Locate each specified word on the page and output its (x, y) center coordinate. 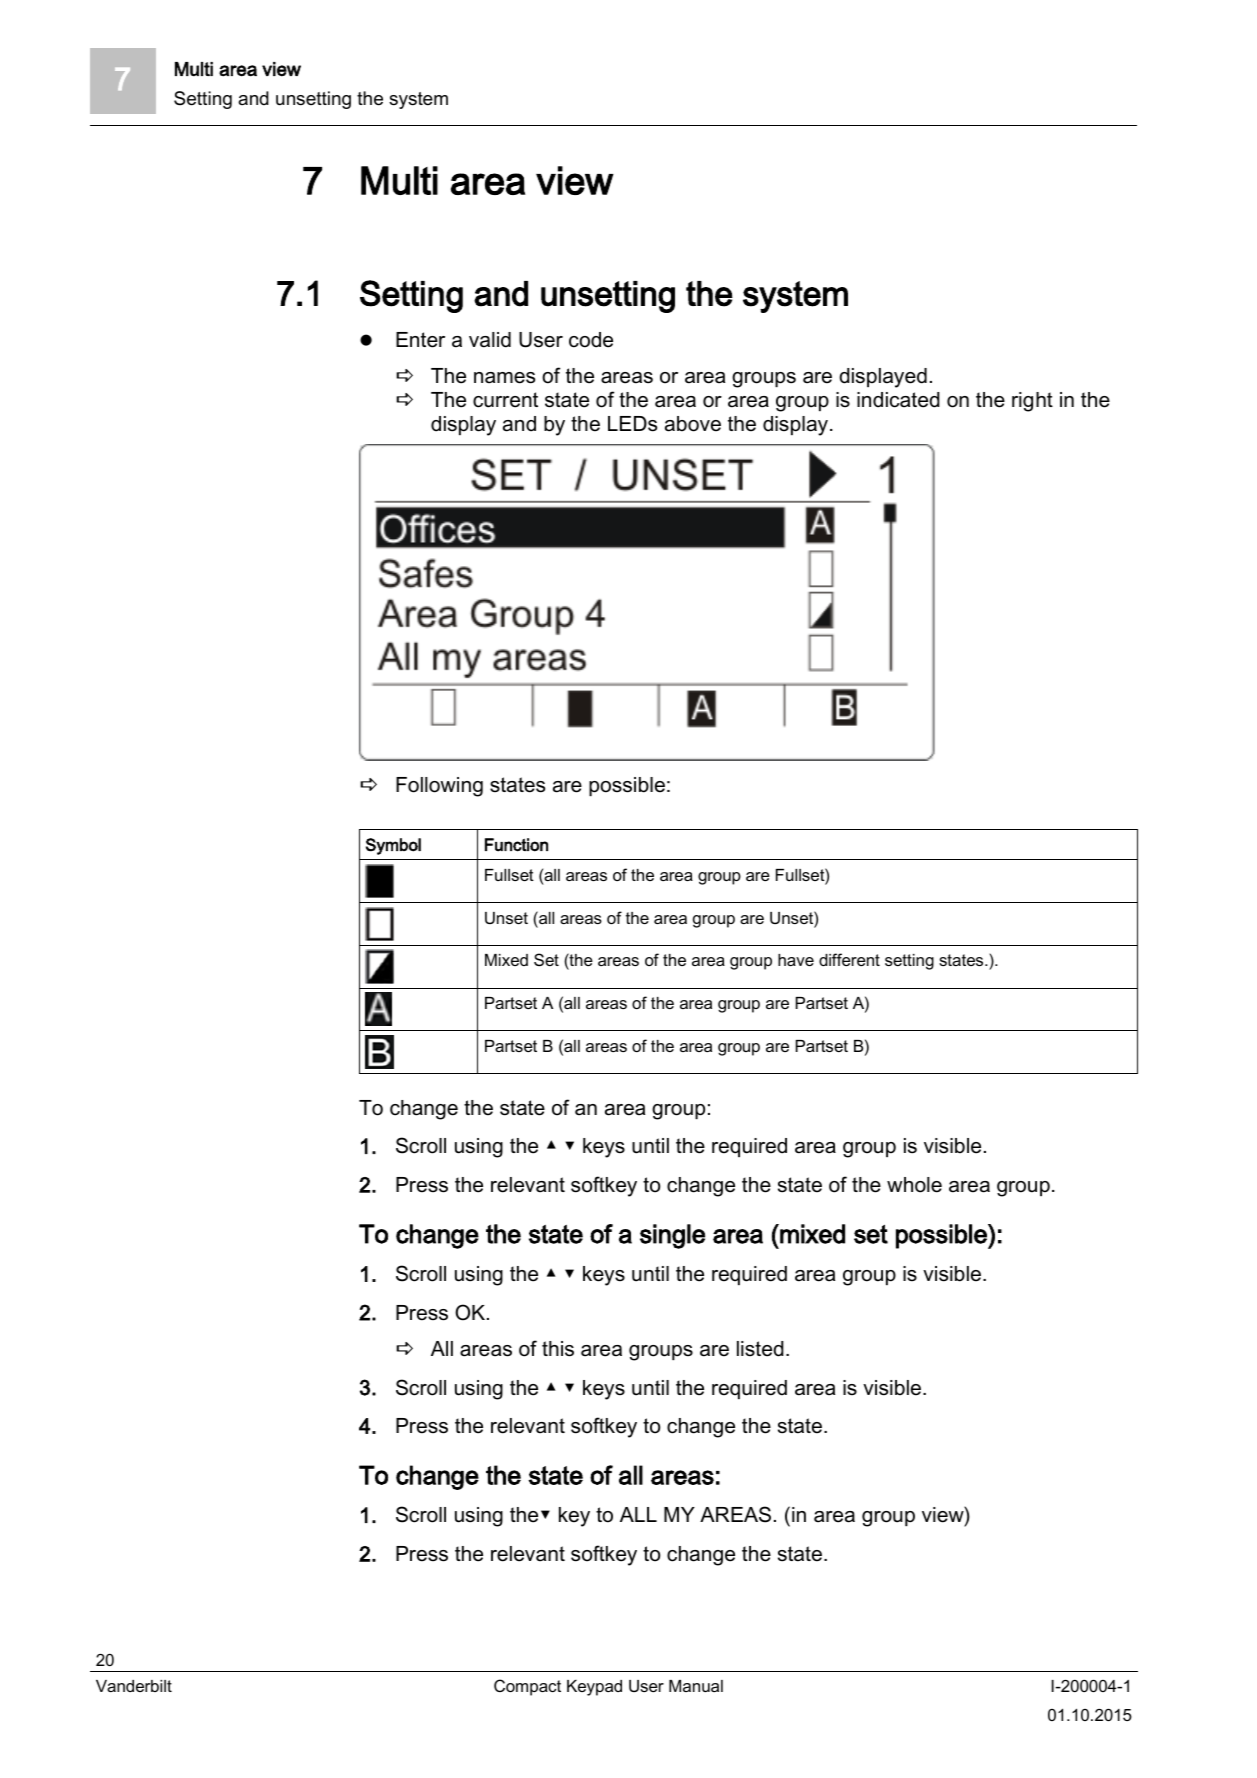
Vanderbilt (134, 1686)
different (849, 959)
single (672, 1236)
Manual (696, 1686)
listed (760, 1349)
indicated (898, 400)
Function (516, 845)
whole (914, 1185)
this (558, 1349)
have (796, 960)
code (591, 340)
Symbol (393, 846)
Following (439, 787)
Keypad (594, 1688)
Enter (420, 340)
